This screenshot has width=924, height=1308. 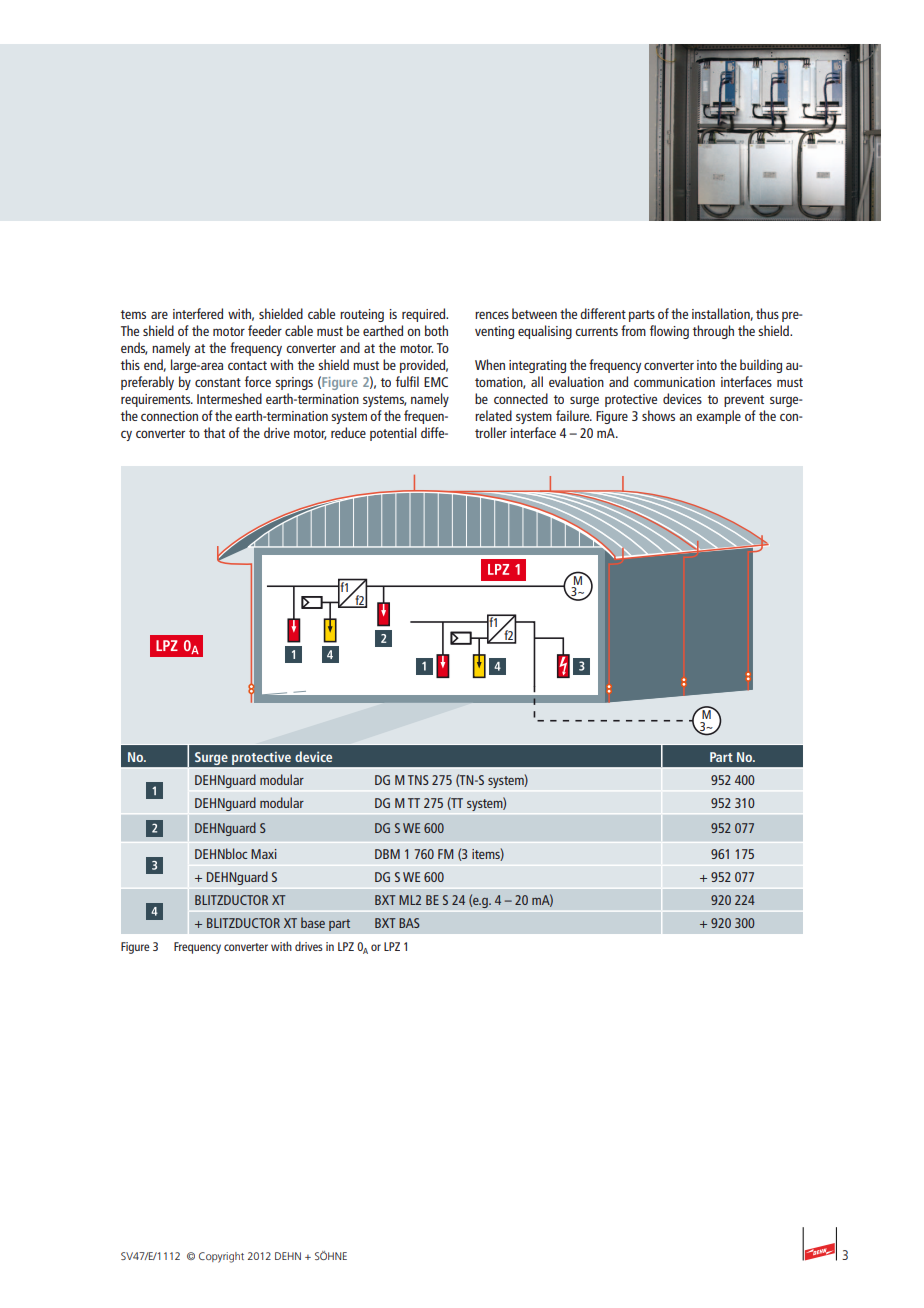 What do you see at coordinates (313, 922) in the screenshot?
I see `base` at bounding box center [313, 922].
